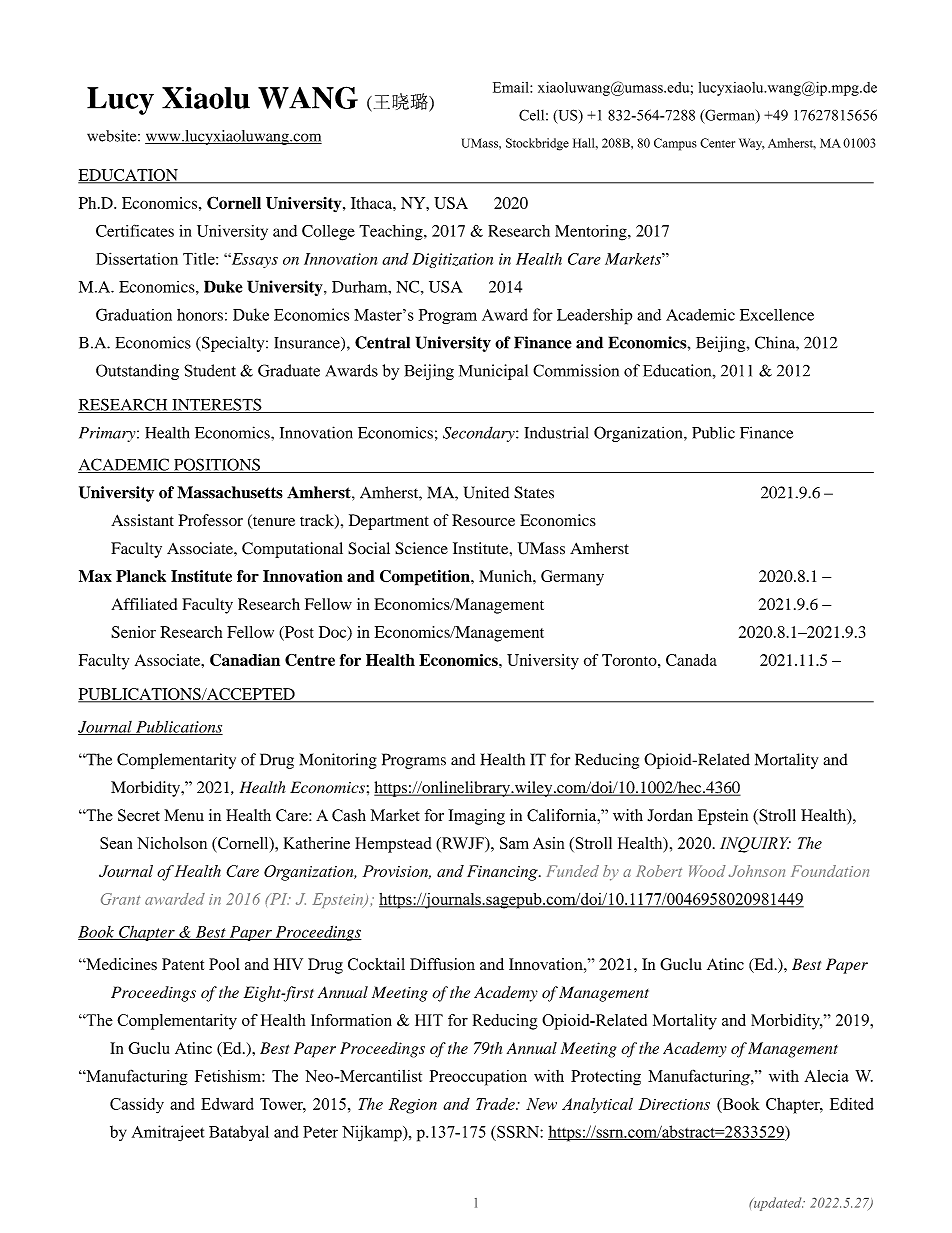 The image size is (952, 1233). I want to click on Canada, so click(691, 660).
